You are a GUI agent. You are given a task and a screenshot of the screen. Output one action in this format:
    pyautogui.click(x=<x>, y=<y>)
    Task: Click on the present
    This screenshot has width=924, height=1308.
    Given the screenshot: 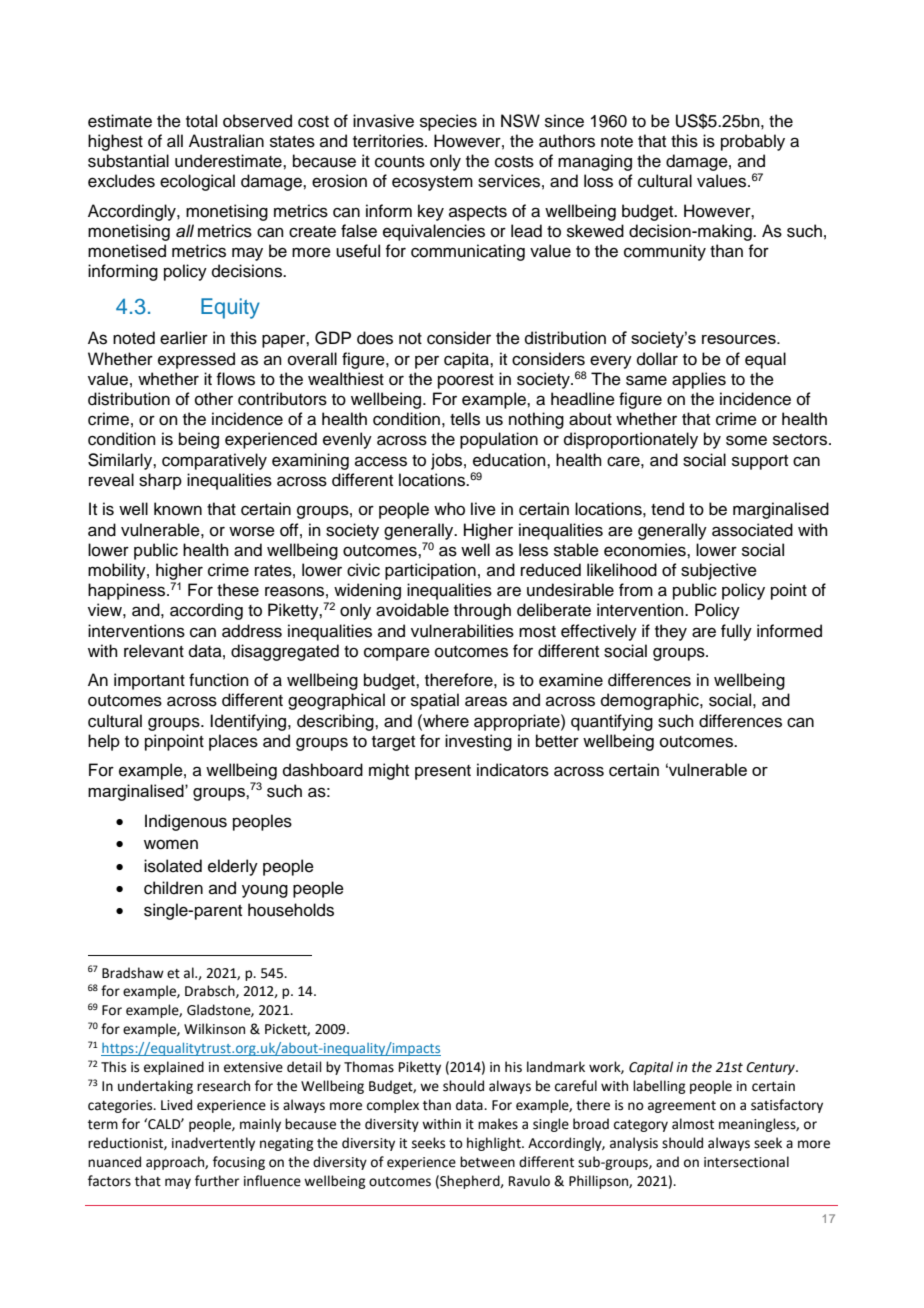 What is the action you would take?
    pyautogui.click(x=443, y=772)
